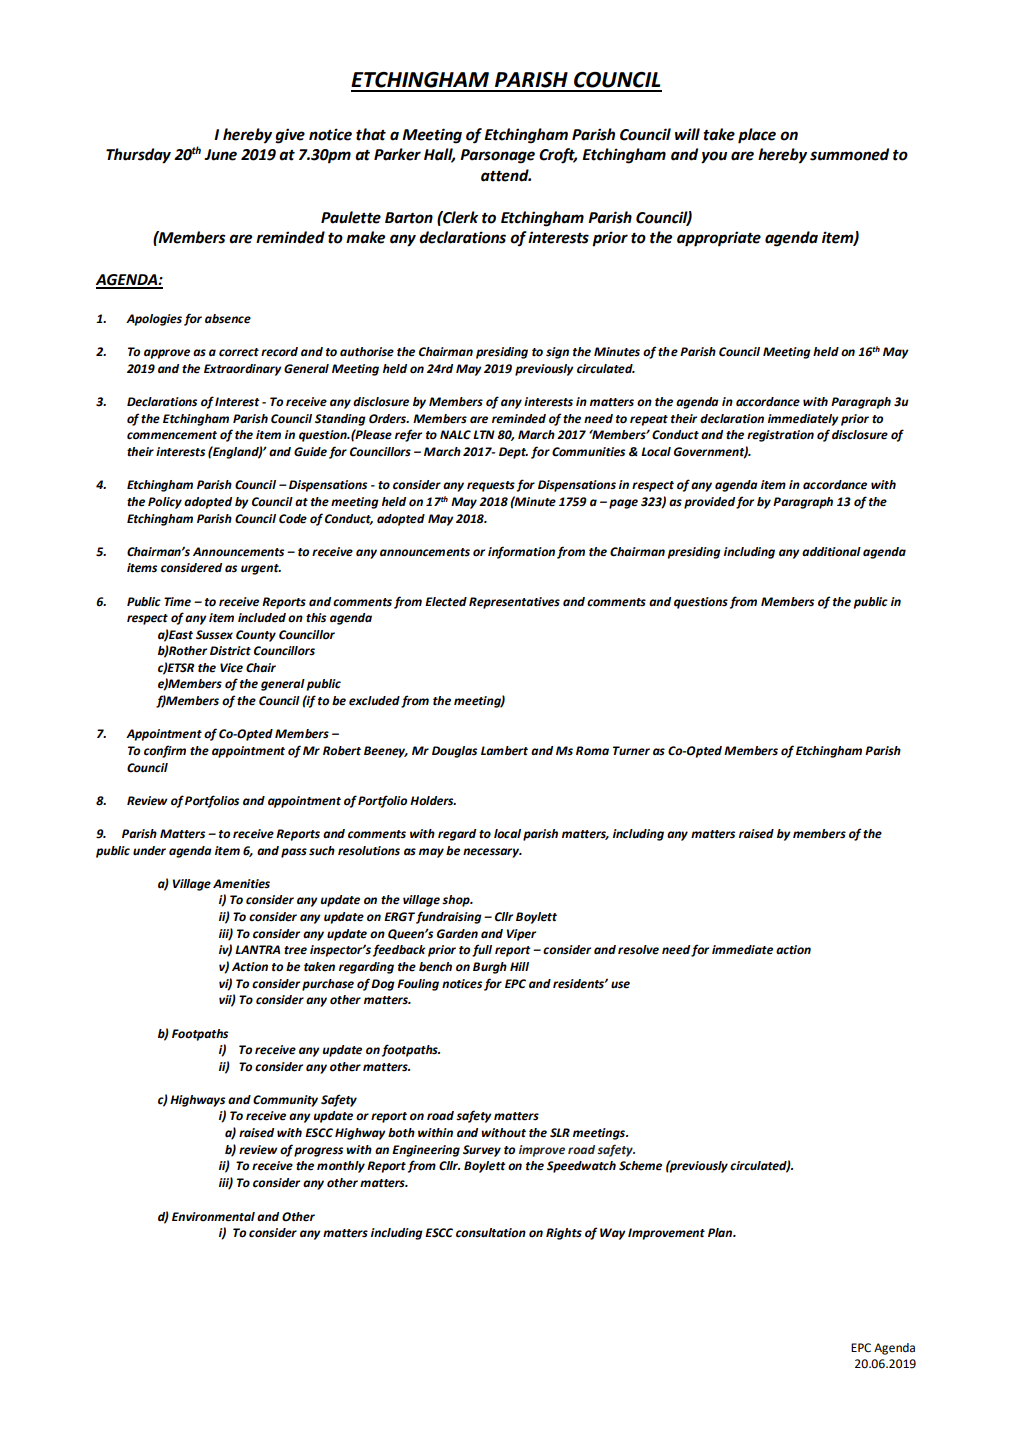  Describe the element at coordinates (213, 1217) in the screenshot. I see `Environmental` at that location.
